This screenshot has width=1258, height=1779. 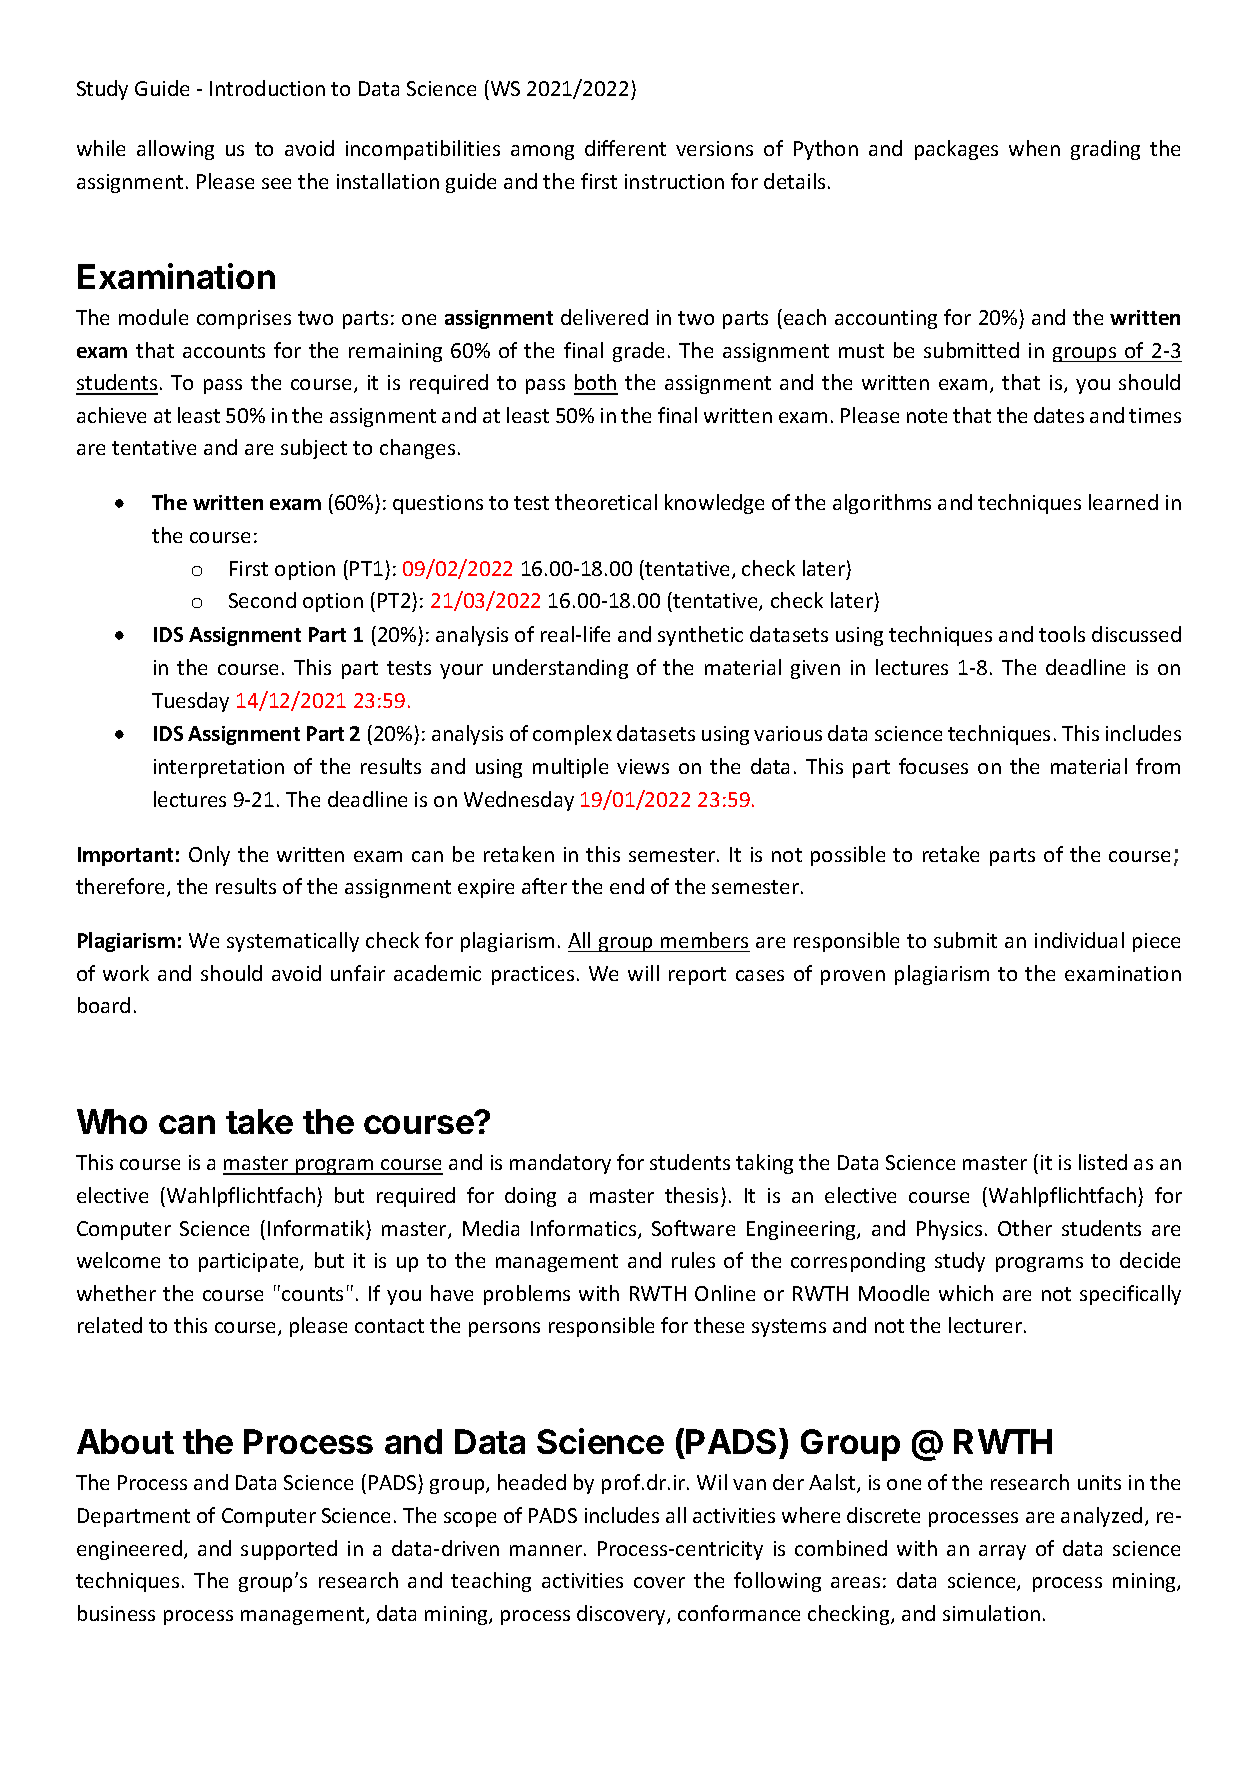 What do you see at coordinates (175, 150) in the screenshot?
I see `allowing` at bounding box center [175, 150].
